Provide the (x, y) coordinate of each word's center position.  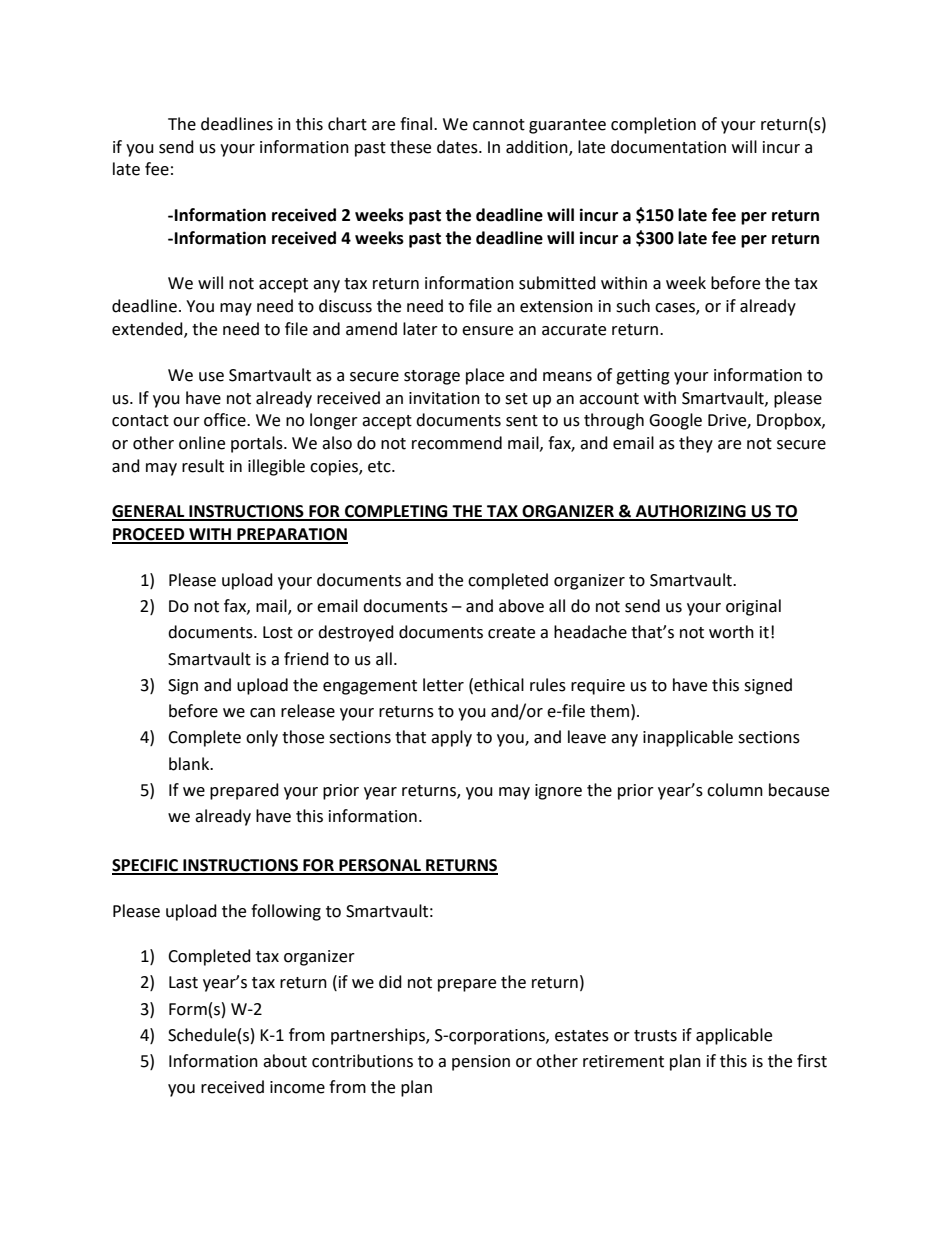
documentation (668, 147)
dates (458, 147)
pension (481, 1063)
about (285, 1061)
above (521, 606)
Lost (278, 632)
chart (347, 124)
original (753, 607)
